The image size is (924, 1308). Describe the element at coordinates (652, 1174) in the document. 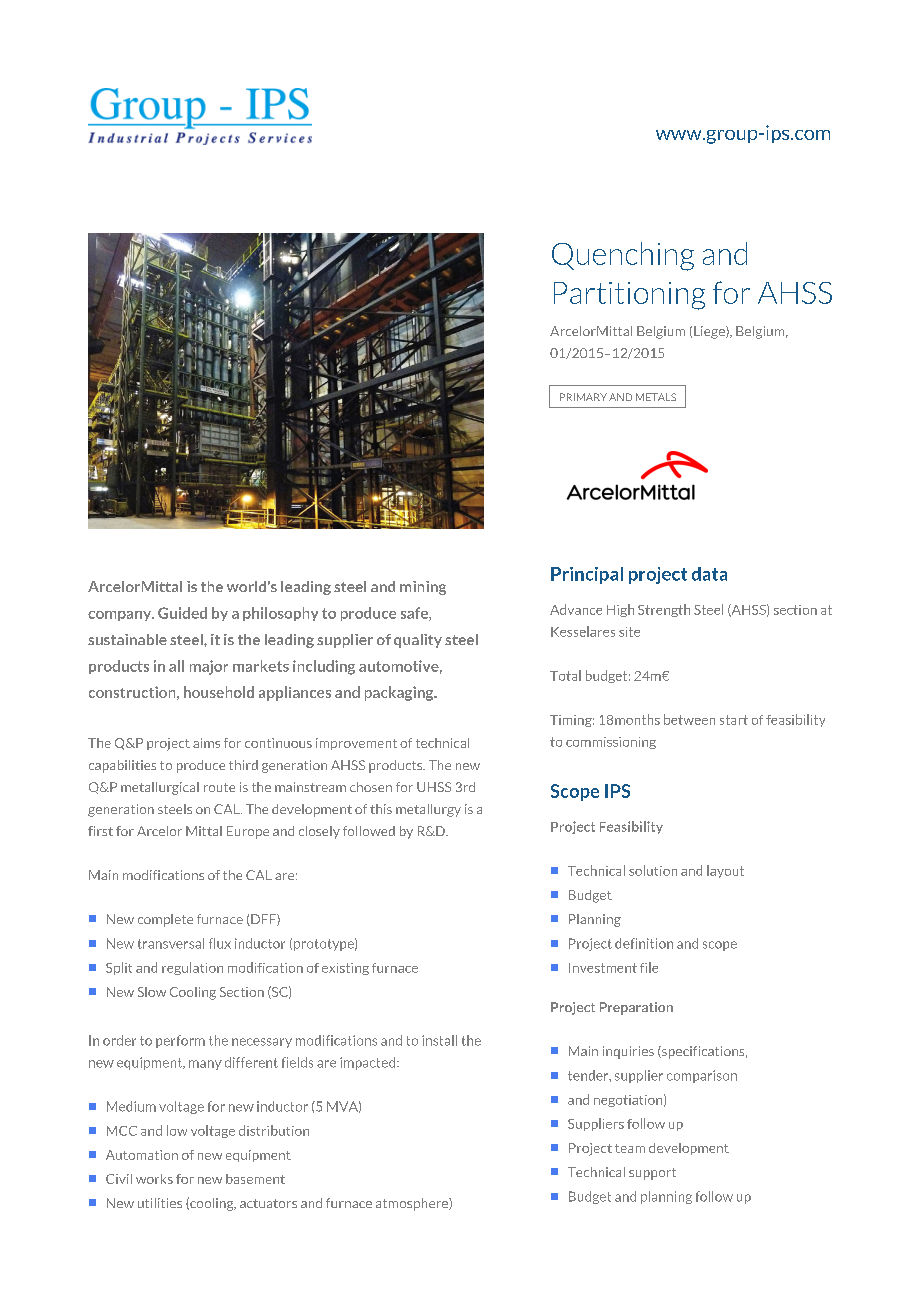

I see `support` at that location.
